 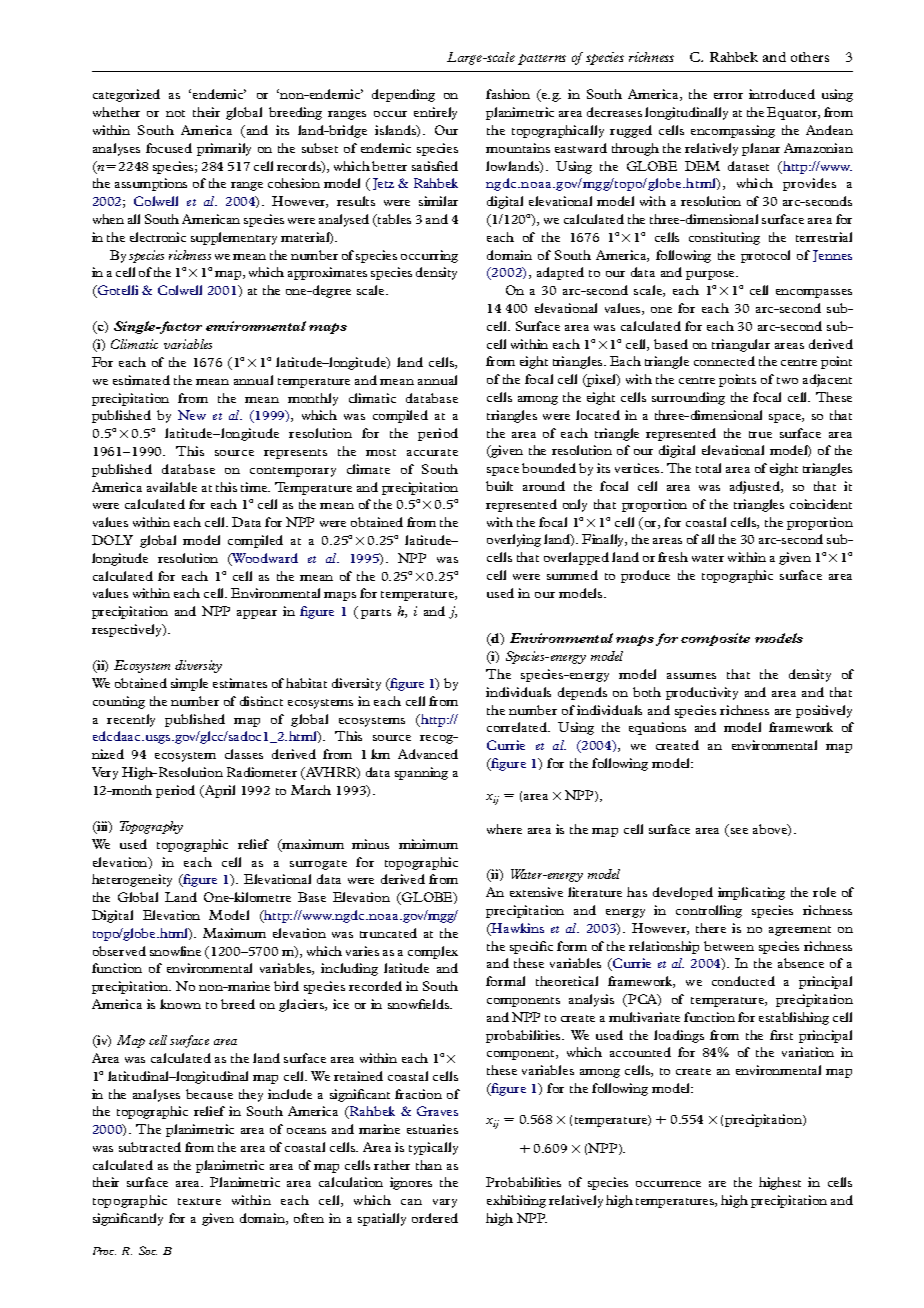 What do you see at coordinates (435, 113) in the screenshot?
I see `entirely` at bounding box center [435, 113].
